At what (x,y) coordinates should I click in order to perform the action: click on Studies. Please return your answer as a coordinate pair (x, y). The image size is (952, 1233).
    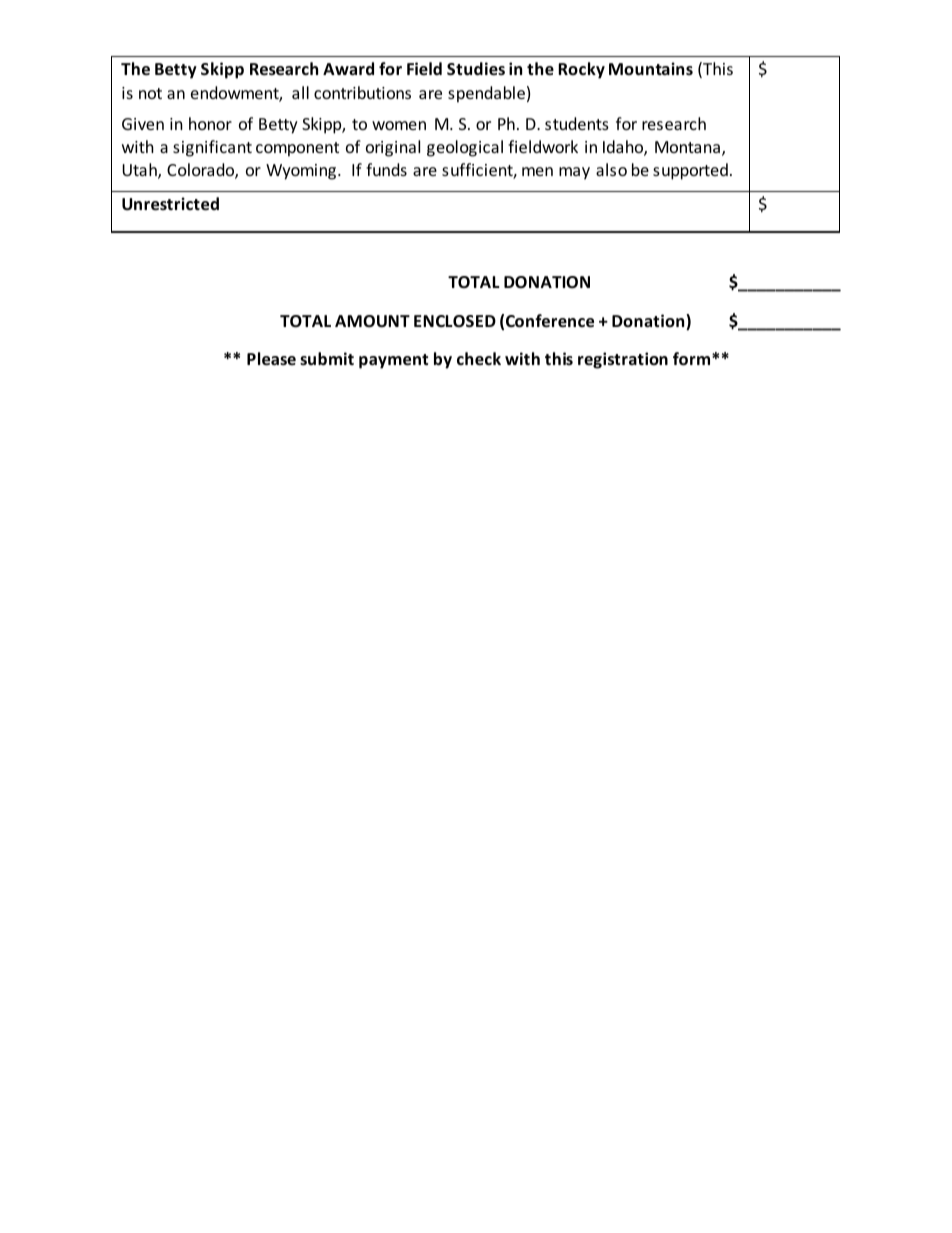
    Looking at the image, I should click on (476, 69).
